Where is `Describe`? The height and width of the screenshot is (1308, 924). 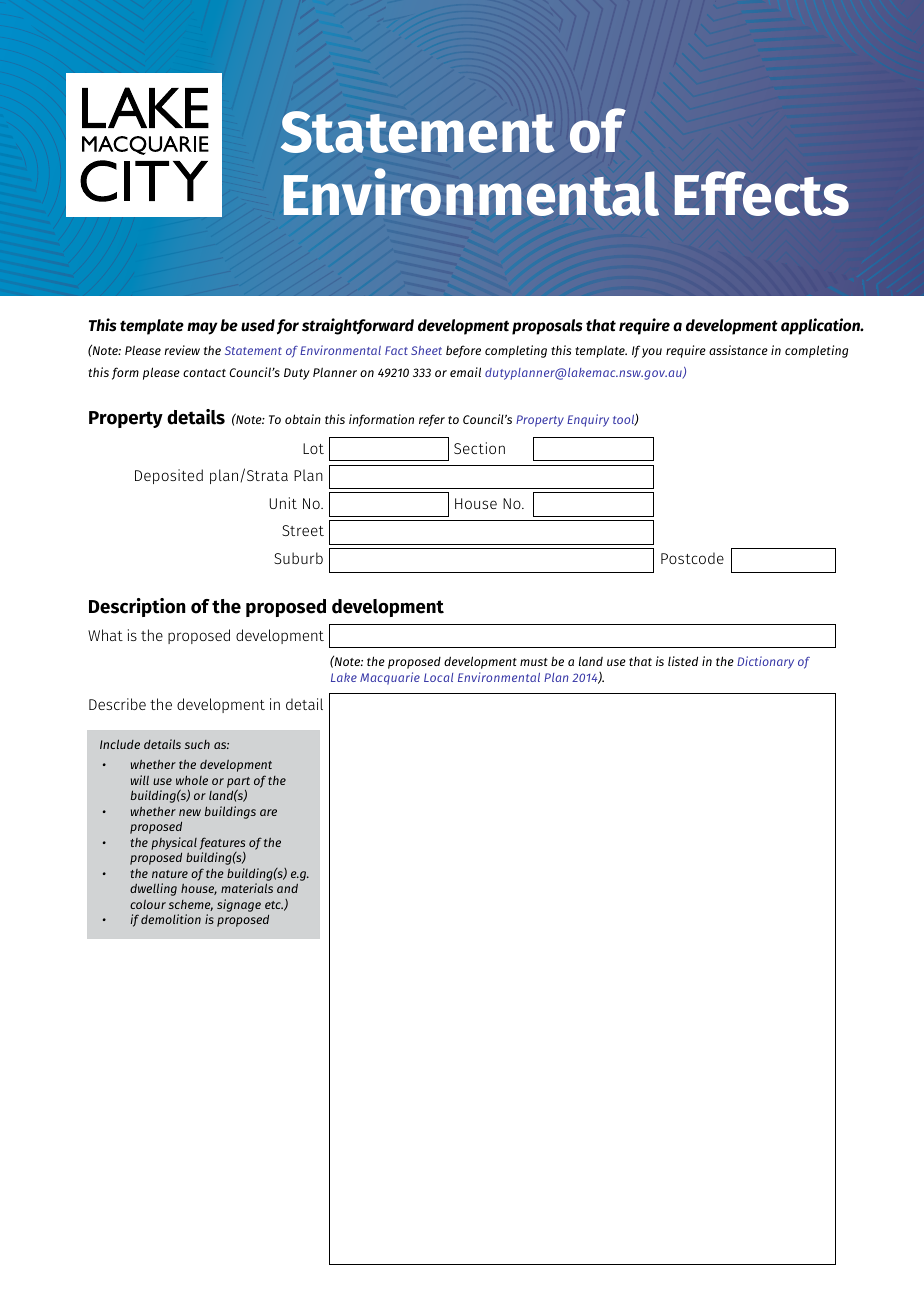 Describe is located at coordinates (117, 704).
